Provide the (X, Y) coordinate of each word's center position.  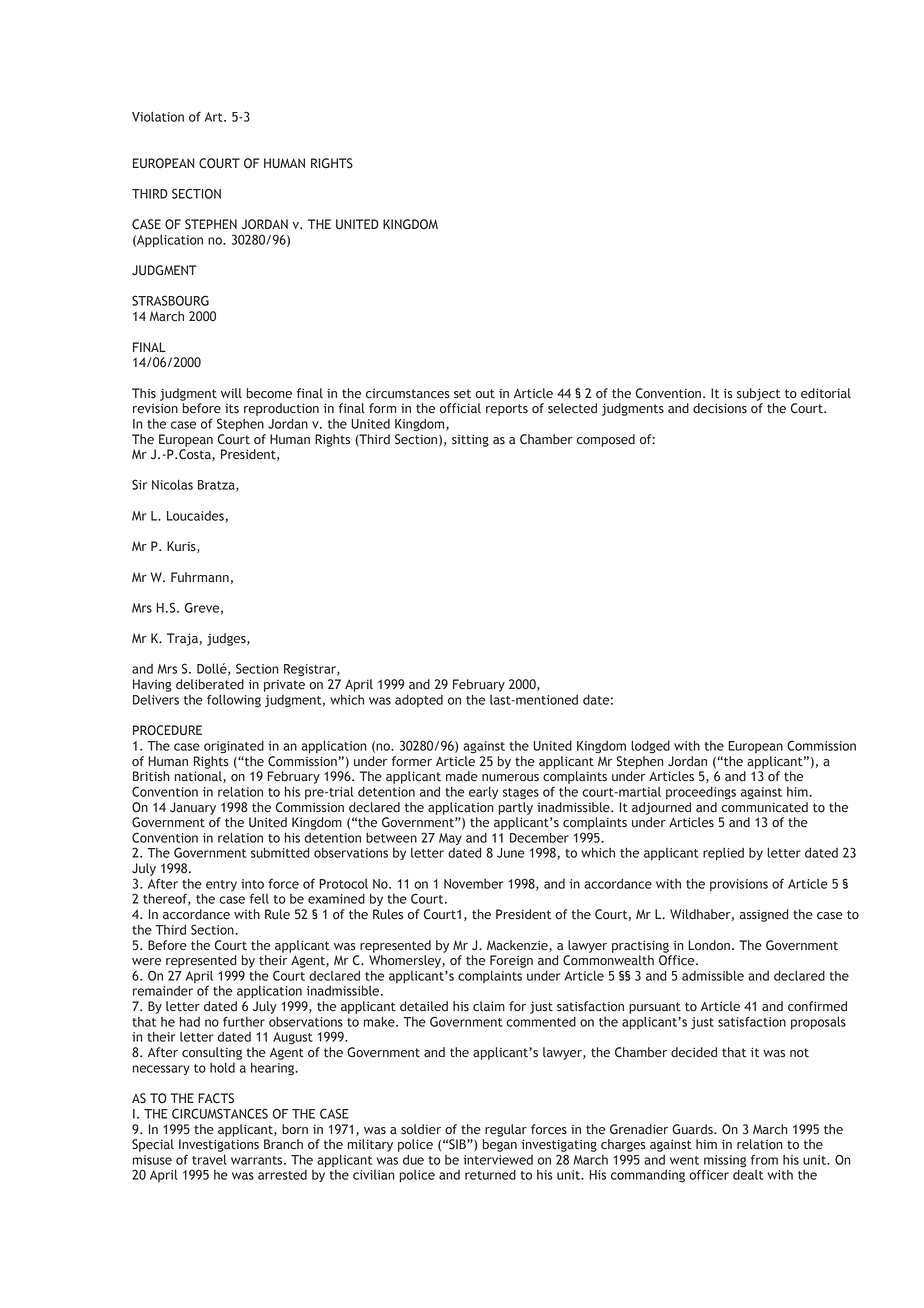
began (500, 1145)
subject (758, 394)
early (483, 792)
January (193, 808)
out (485, 394)
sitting (470, 440)
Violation (158, 117)
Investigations (219, 1145)
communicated (764, 807)
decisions (720, 408)
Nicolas (172, 484)
